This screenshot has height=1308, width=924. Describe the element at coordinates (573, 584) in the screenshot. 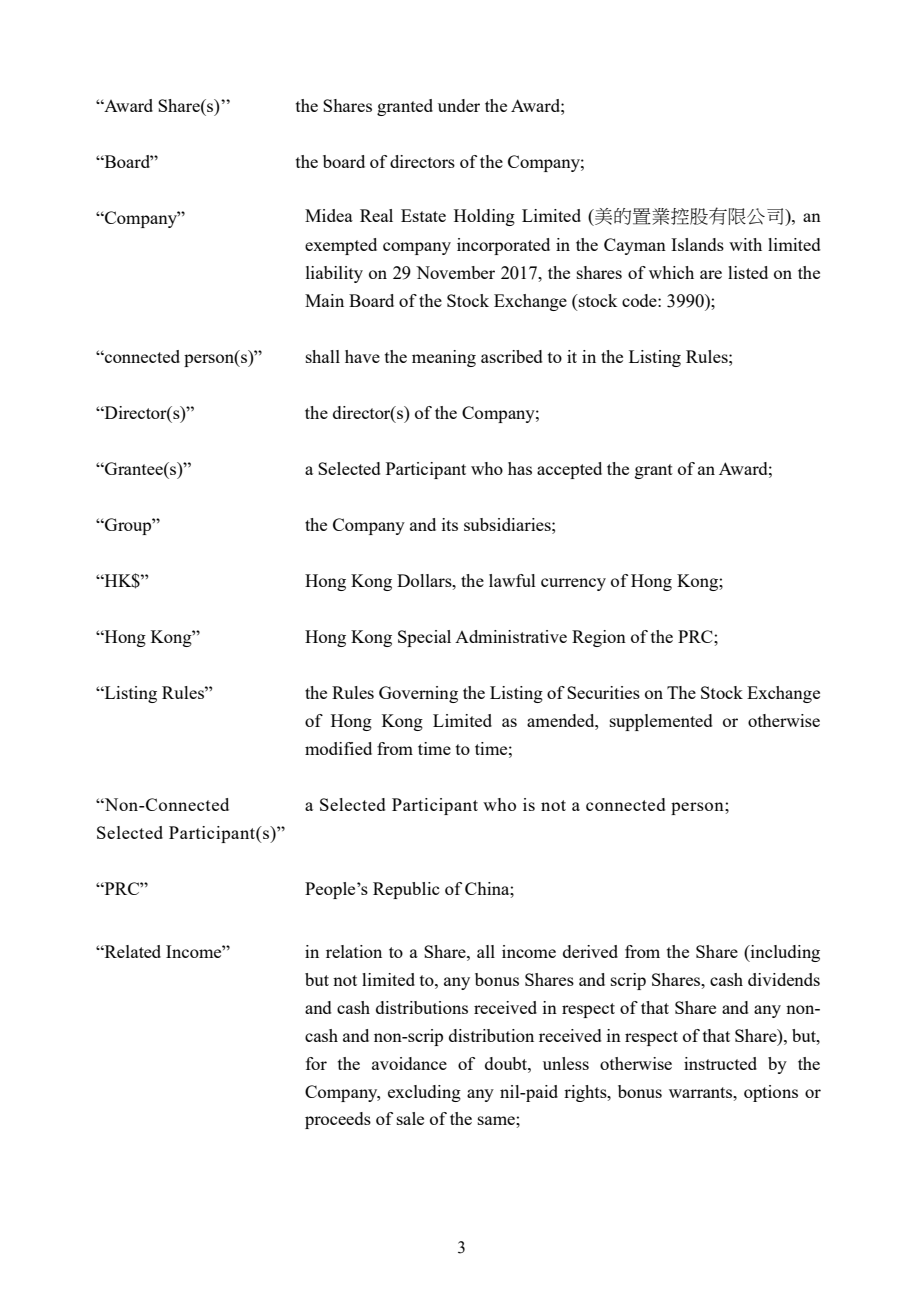

I see `currency` at that location.
